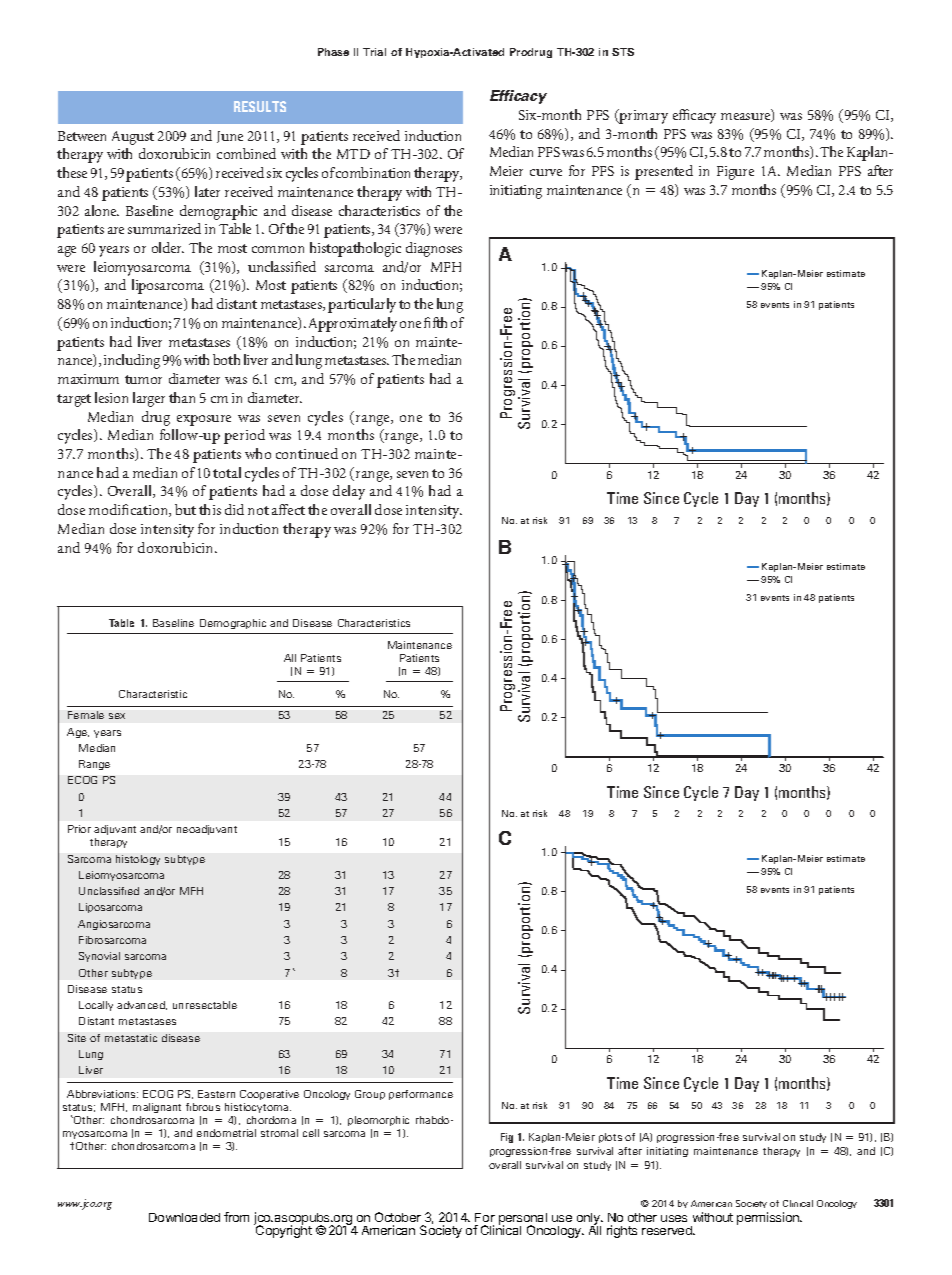 This image has height=1275, width=952. I want to click on Downloaded, so click(184, 1217).
